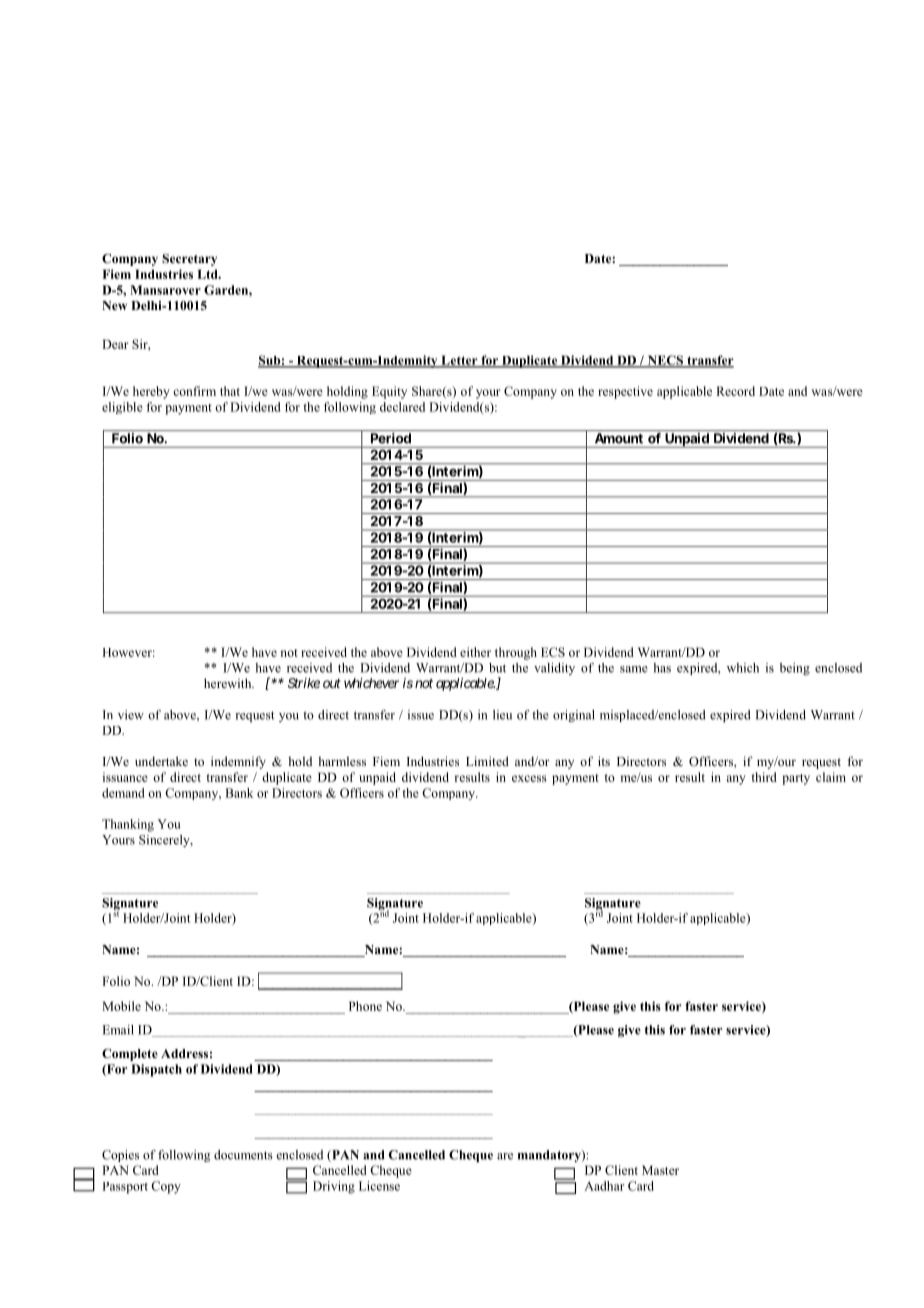 The width and height of the document is (924, 1308). Describe the element at coordinates (459, 361) in the document. I see `Letter` at that location.
